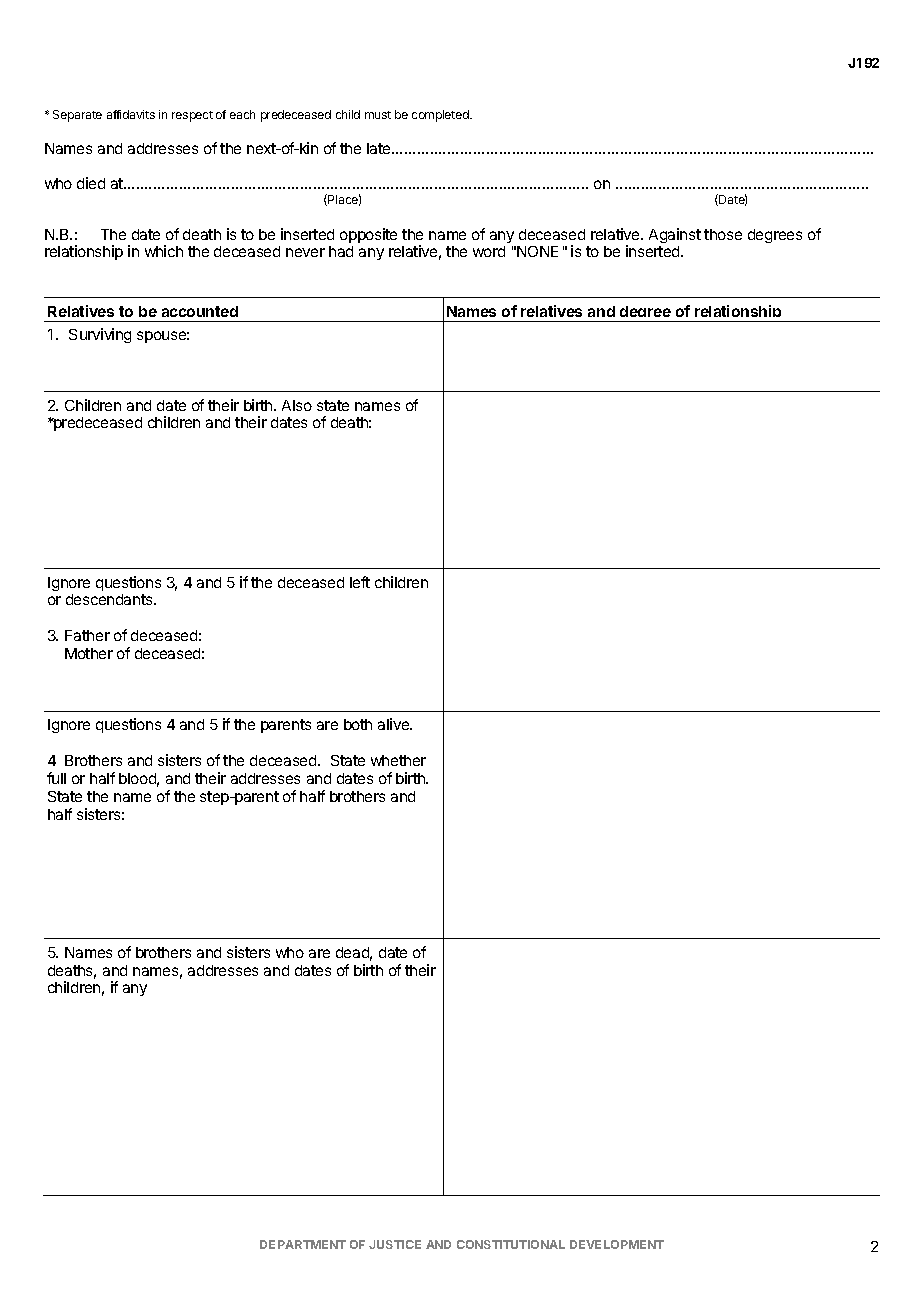 The width and height of the screenshot is (924, 1308). What do you see at coordinates (395, 724) in the screenshot?
I see `alive` at bounding box center [395, 724].
